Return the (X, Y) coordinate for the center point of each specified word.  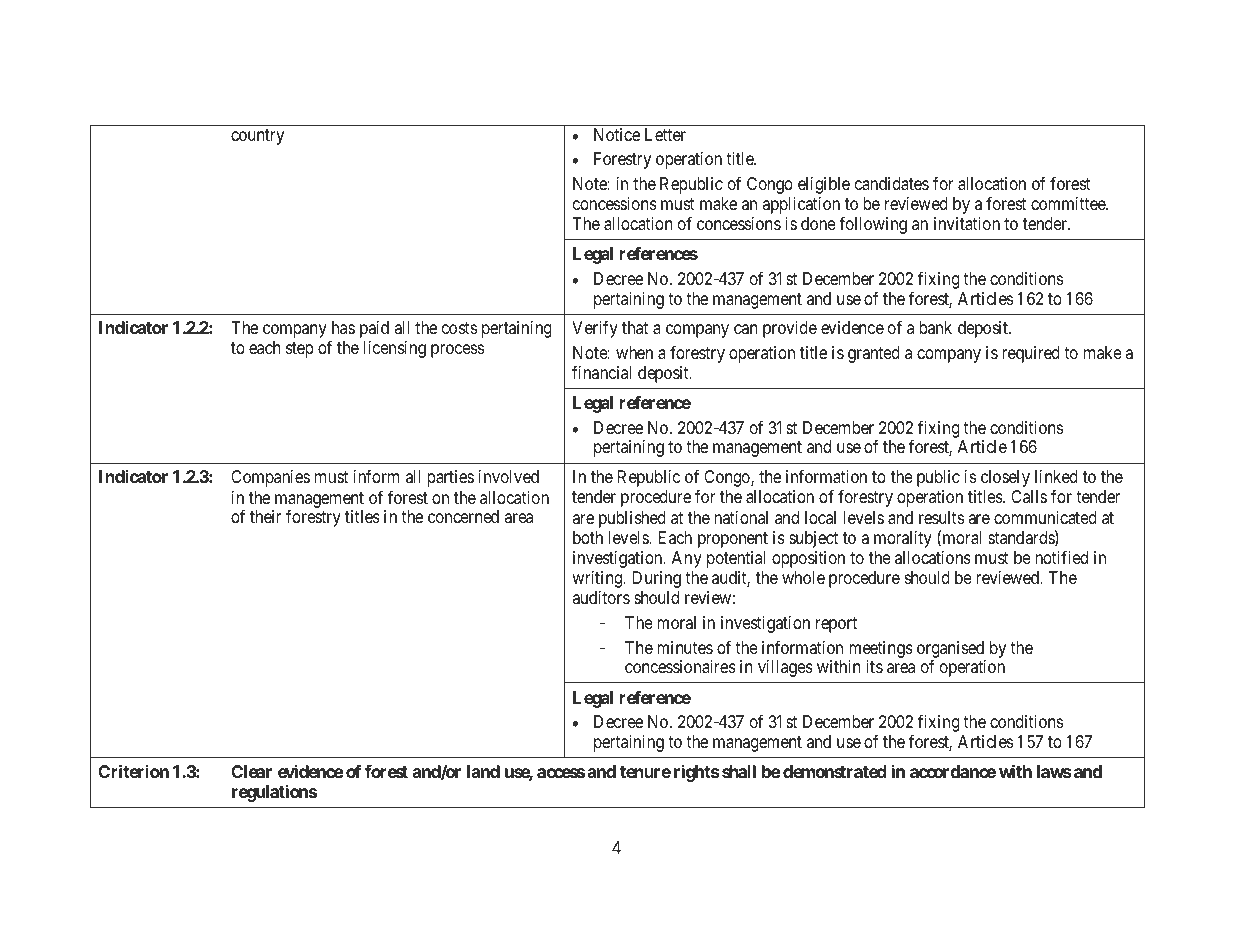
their (265, 516)
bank (935, 327)
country (257, 137)
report (836, 625)
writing (598, 579)
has (343, 327)
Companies (270, 478)
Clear (251, 771)
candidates (892, 184)
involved (509, 476)
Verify (595, 329)
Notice (617, 134)
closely (1005, 478)
